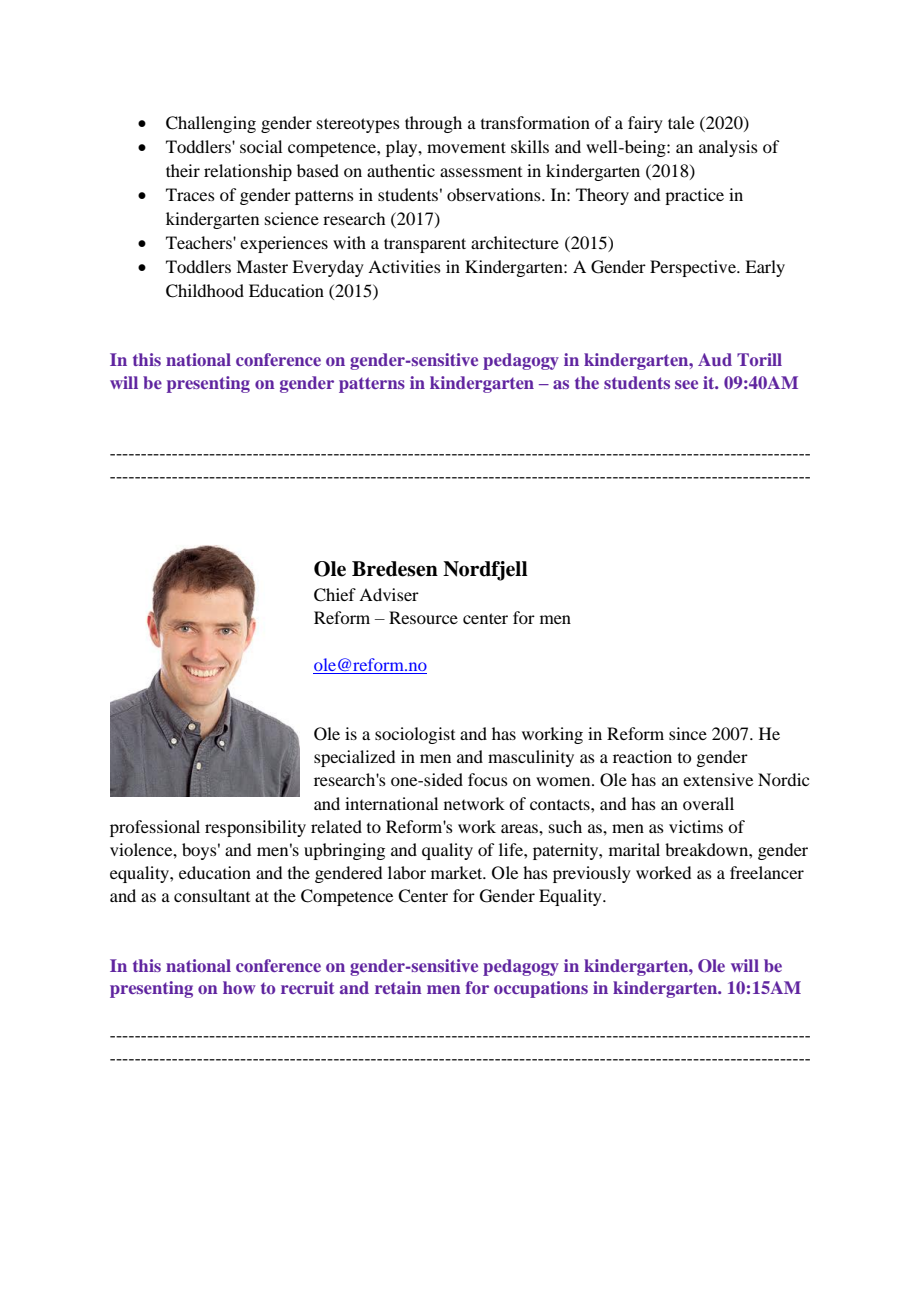 This screenshot has width=924, height=1308. I want to click on movement, so click(466, 147).
